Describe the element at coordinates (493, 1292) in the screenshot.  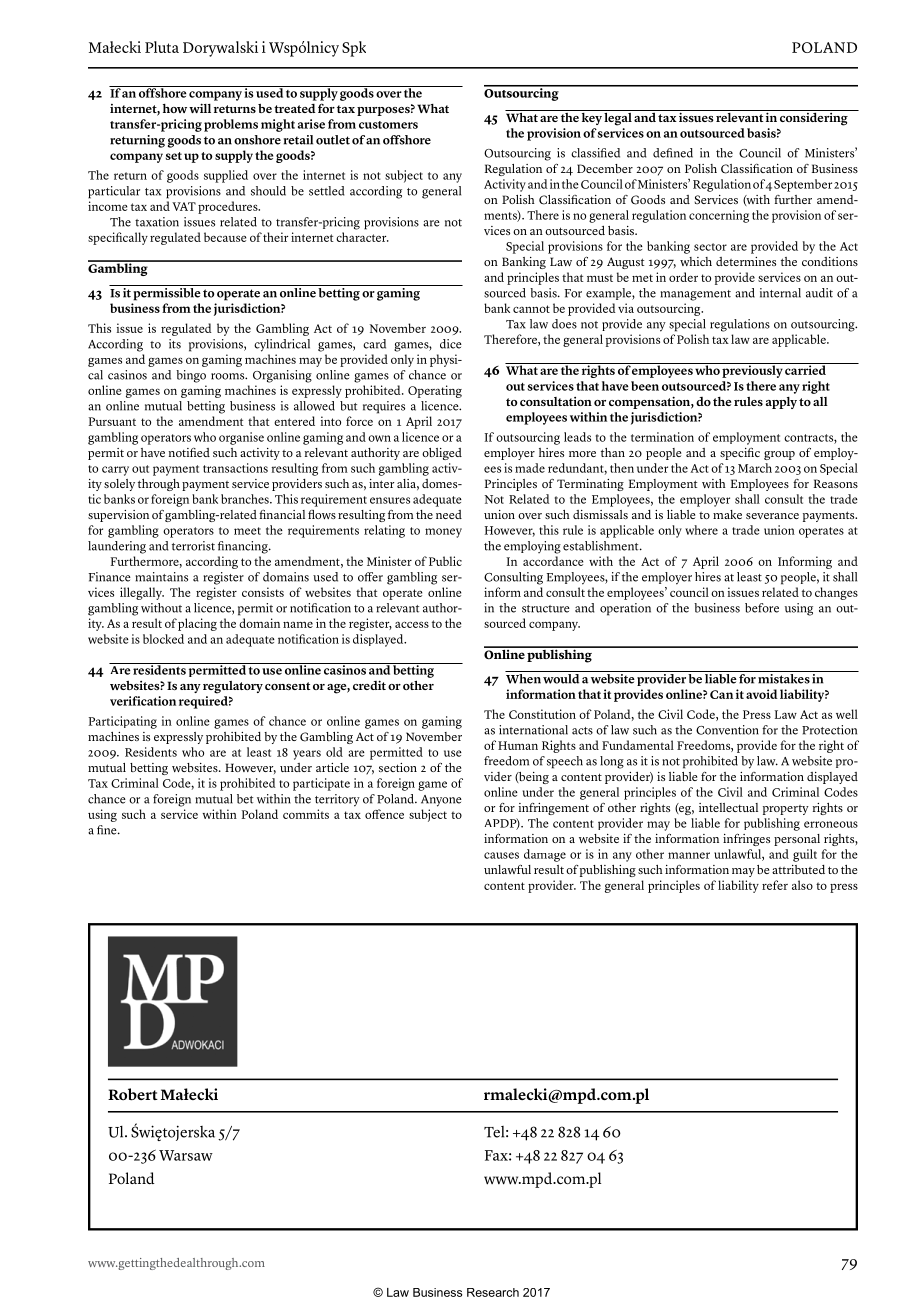
I see `Research` at that location.
